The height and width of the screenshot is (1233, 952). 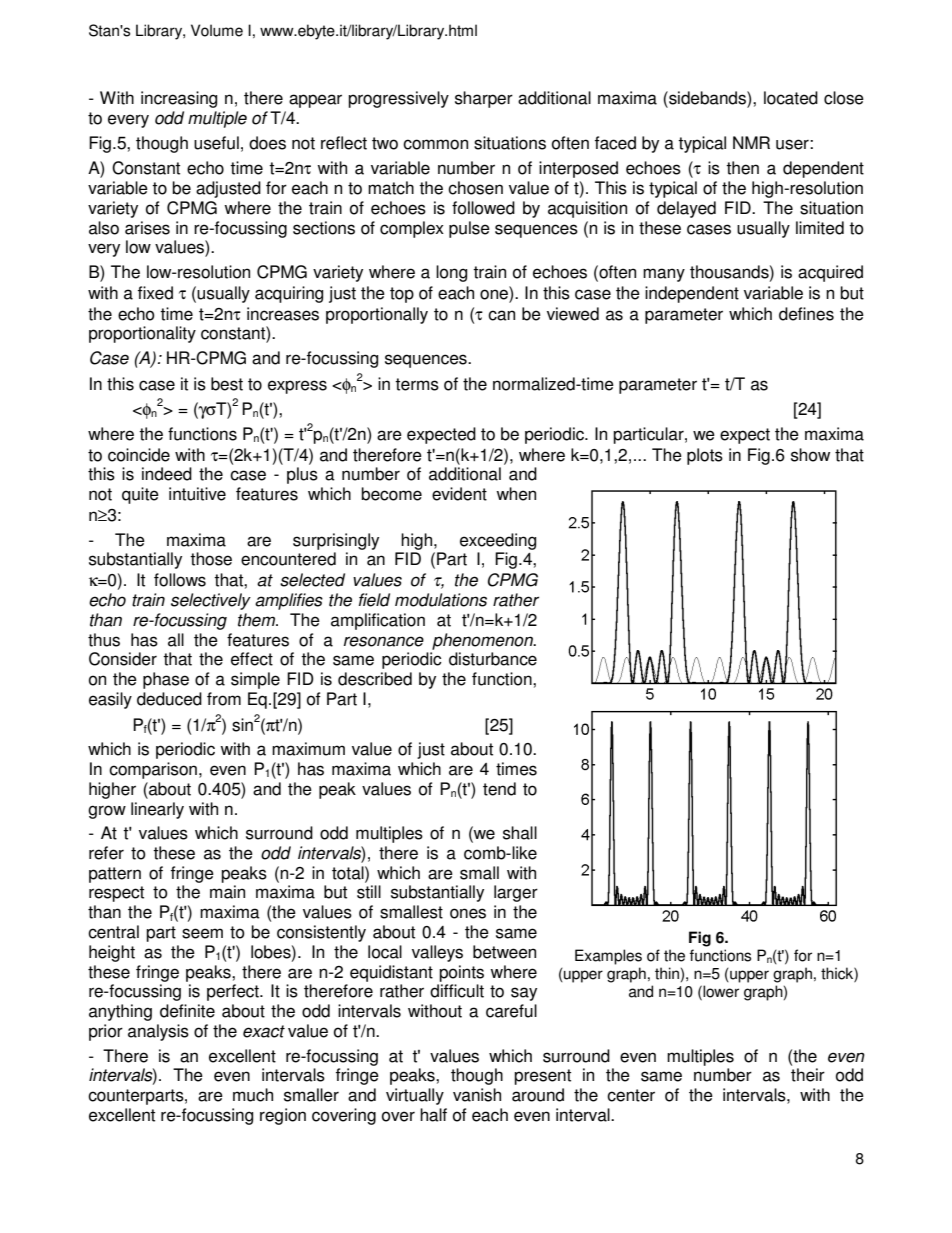 I want to click on their, so click(x=808, y=1075).
